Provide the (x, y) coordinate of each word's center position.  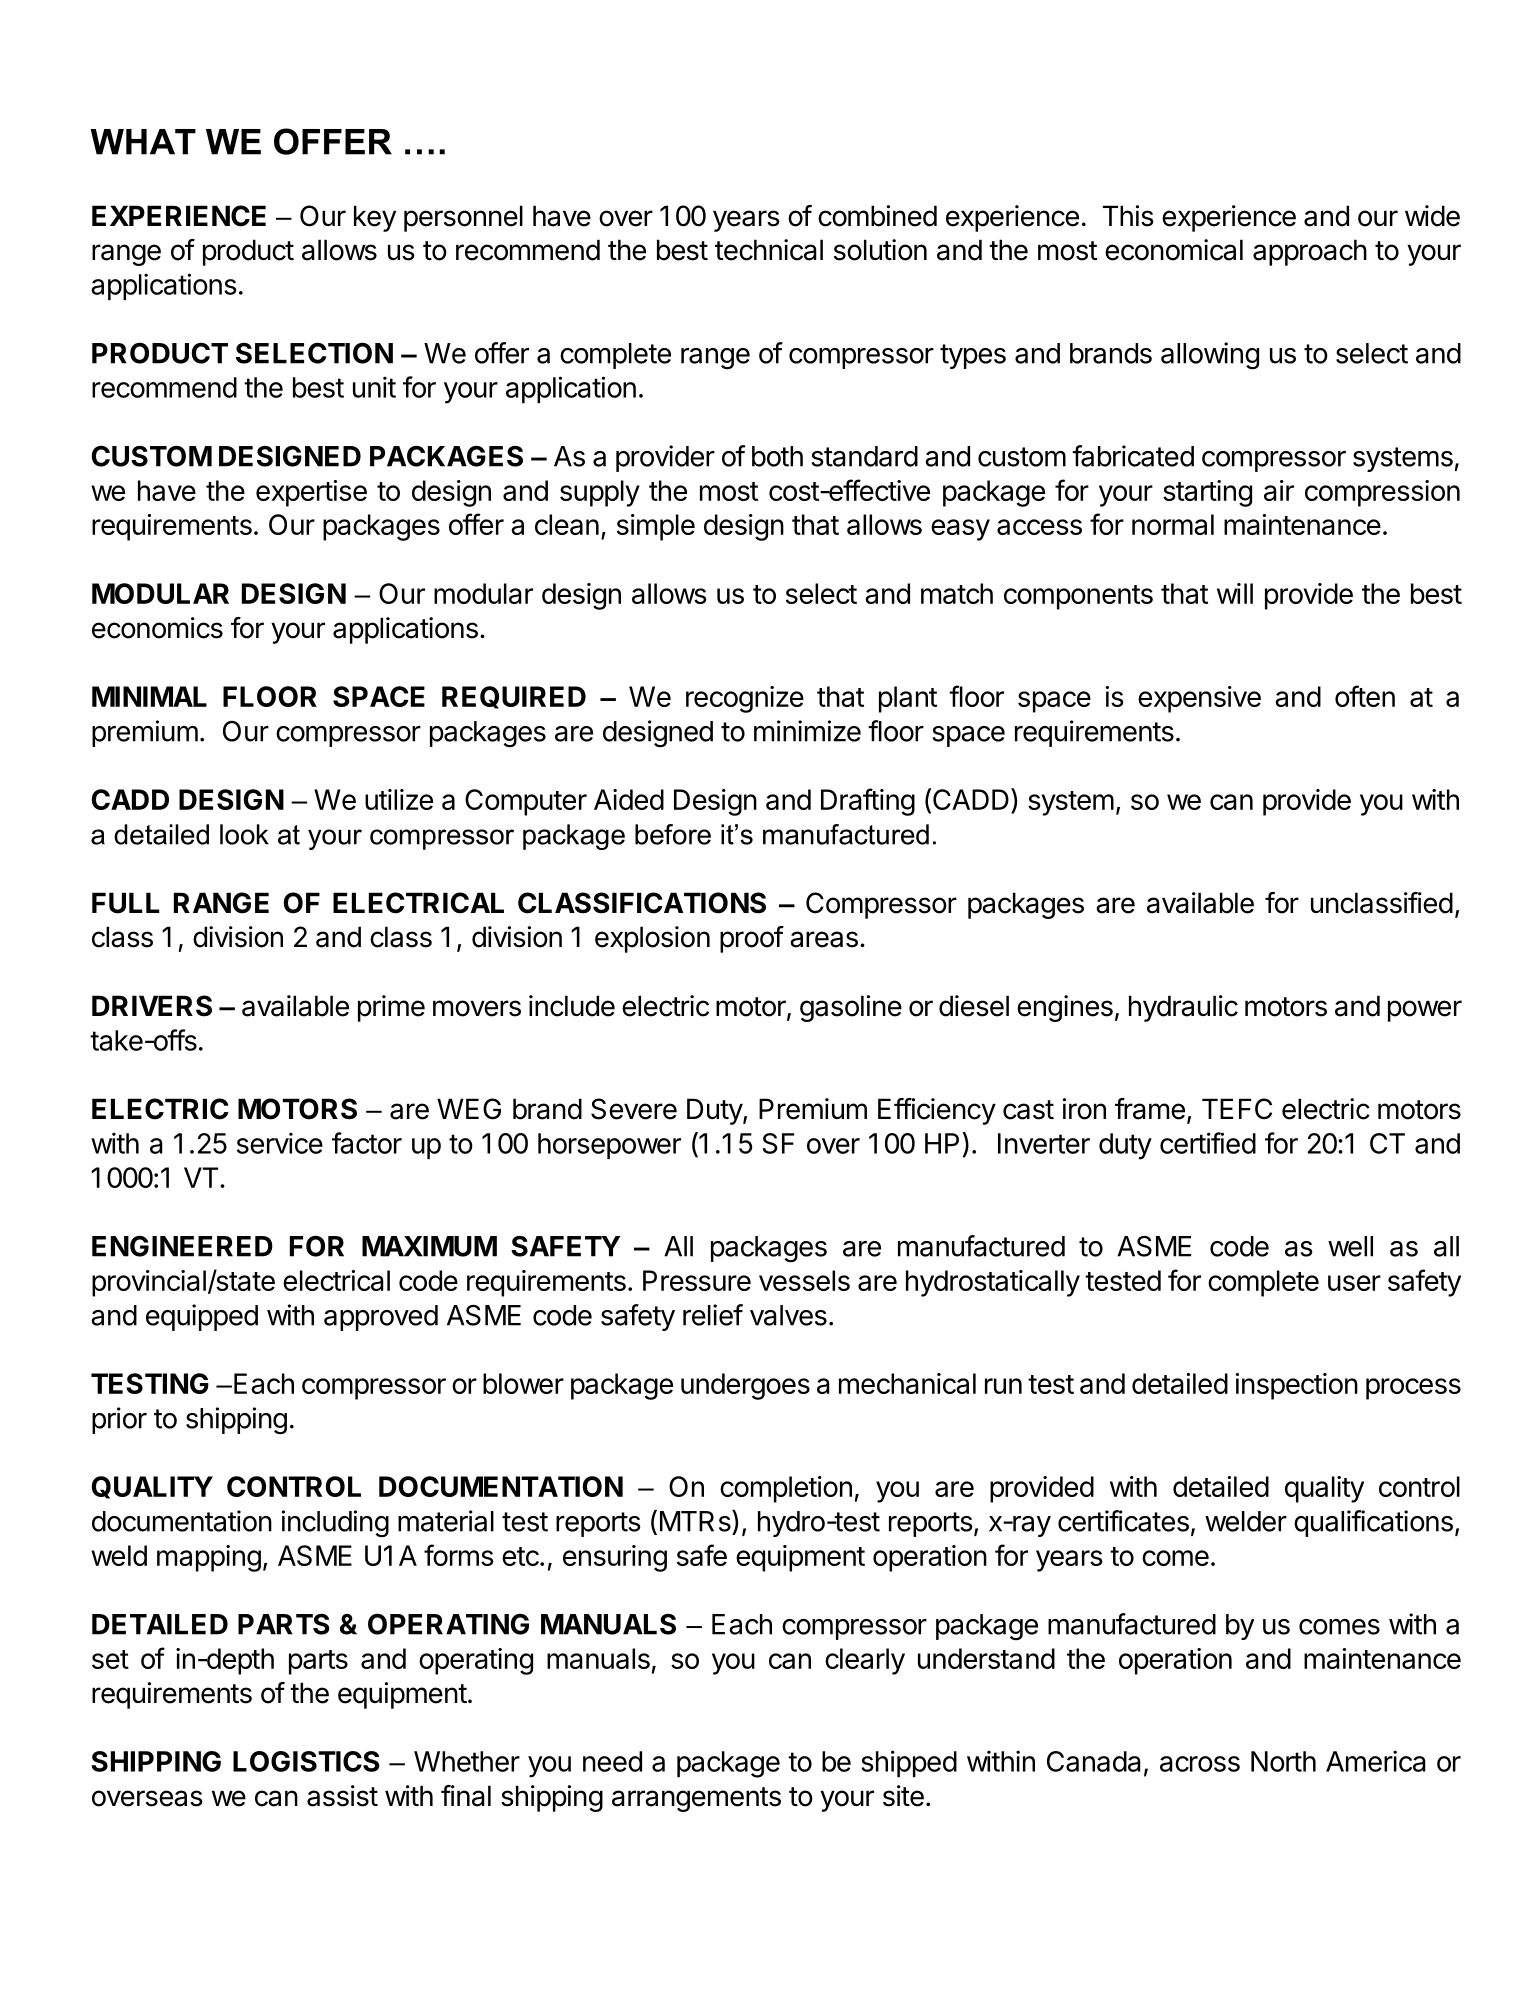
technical (769, 250)
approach (1310, 252)
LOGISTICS (306, 1761)
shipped (909, 1763)
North (1283, 1761)
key (375, 218)
